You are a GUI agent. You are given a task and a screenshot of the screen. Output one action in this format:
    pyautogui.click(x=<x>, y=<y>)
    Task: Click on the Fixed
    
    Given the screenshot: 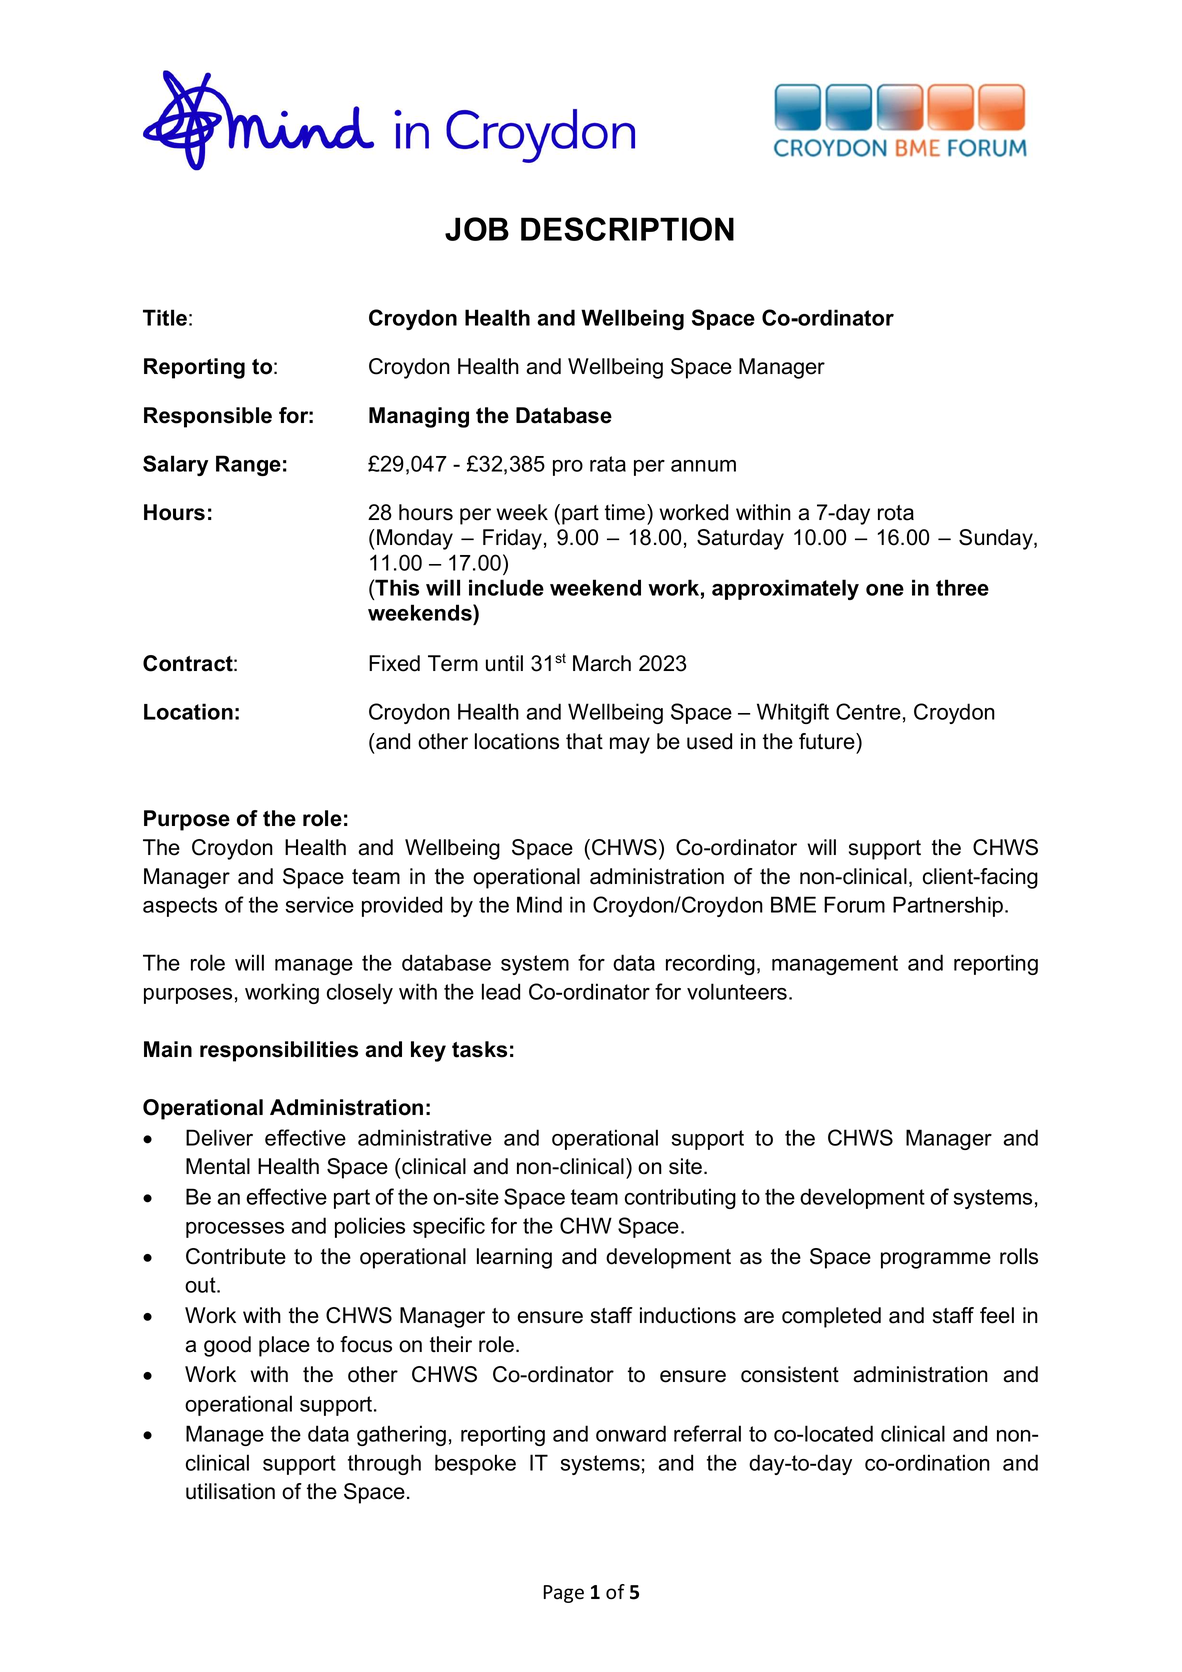 What is the action you would take?
    pyautogui.click(x=394, y=663)
